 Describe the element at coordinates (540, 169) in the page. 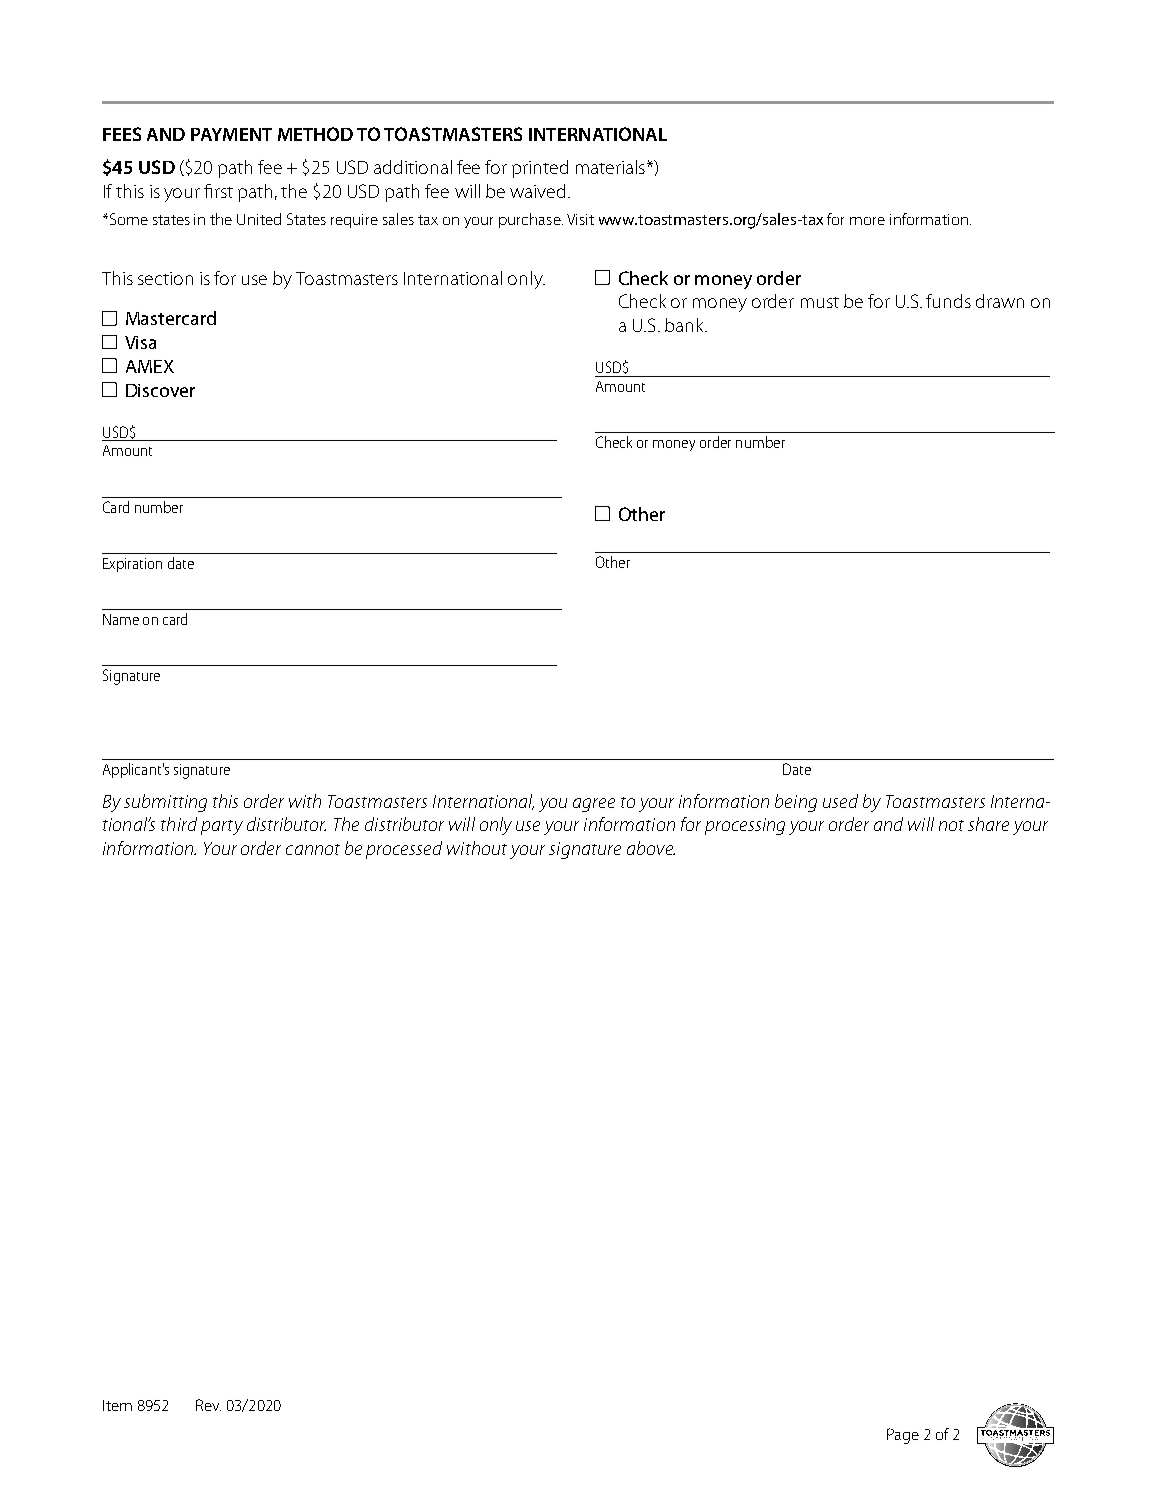

I see `printed` at that location.
